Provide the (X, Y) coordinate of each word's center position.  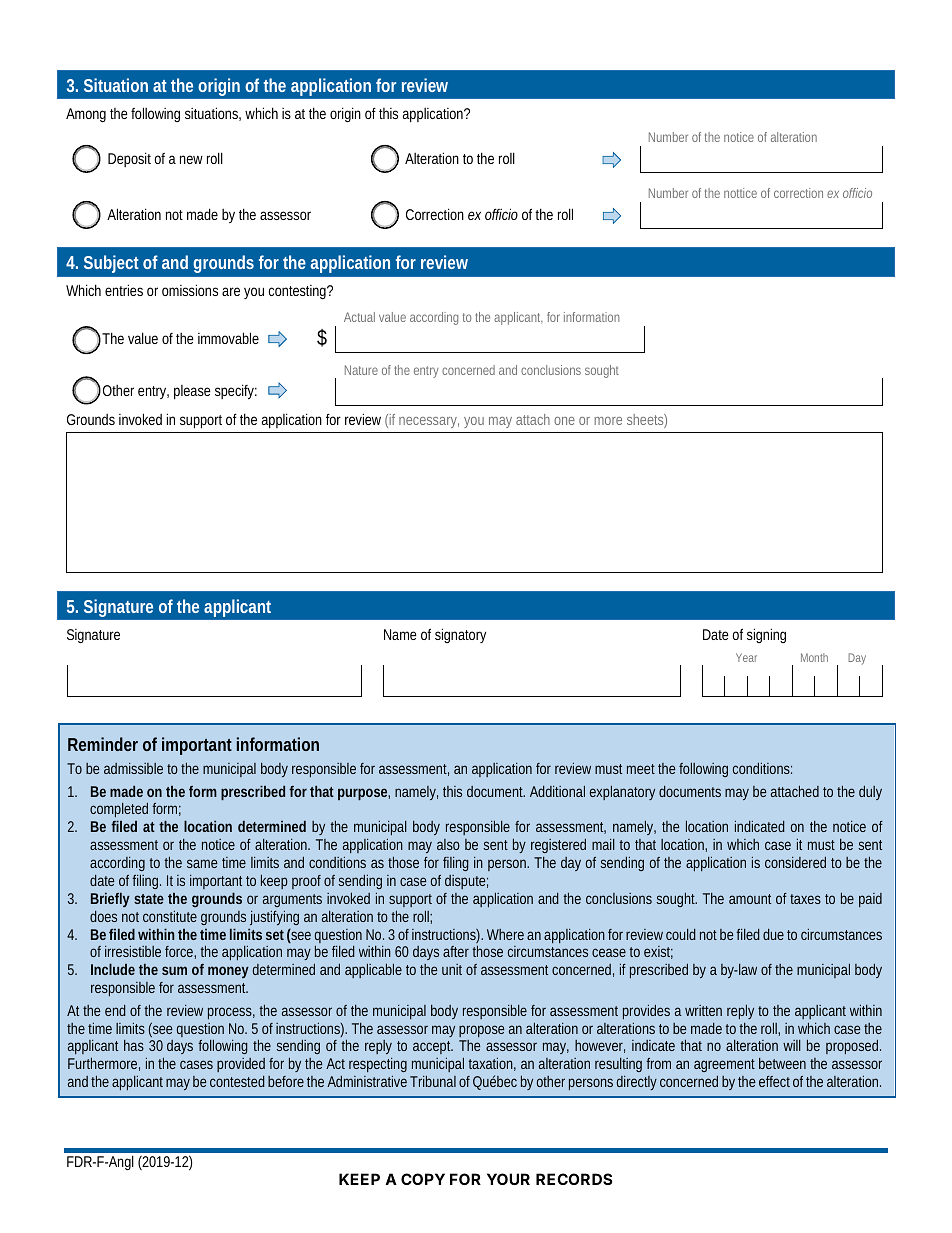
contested (237, 1081)
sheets (647, 421)
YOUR (508, 1179)
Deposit (129, 159)
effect (774, 1081)
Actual (359, 317)
